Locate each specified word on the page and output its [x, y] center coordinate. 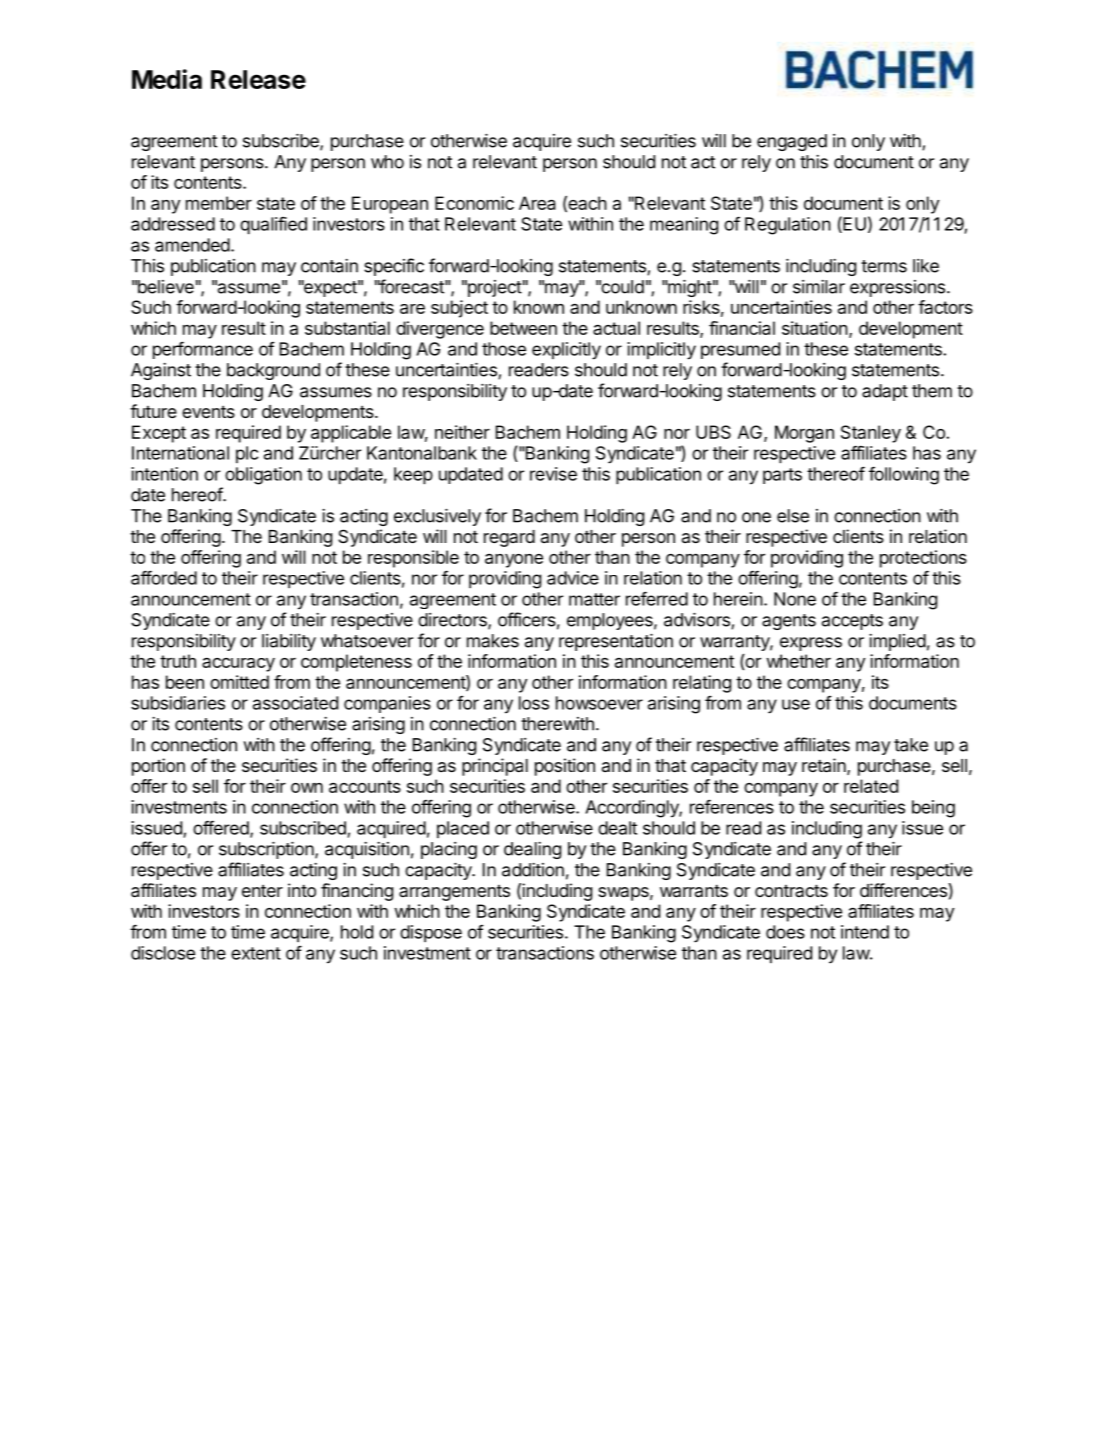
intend [865, 932]
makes [493, 641]
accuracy [238, 665]
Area [537, 203]
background [273, 371]
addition [533, 870]
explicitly [566, 351]
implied [897, 642]
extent [256, 953]
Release [258, 79]
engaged [792, 142]
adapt [885, 392]
